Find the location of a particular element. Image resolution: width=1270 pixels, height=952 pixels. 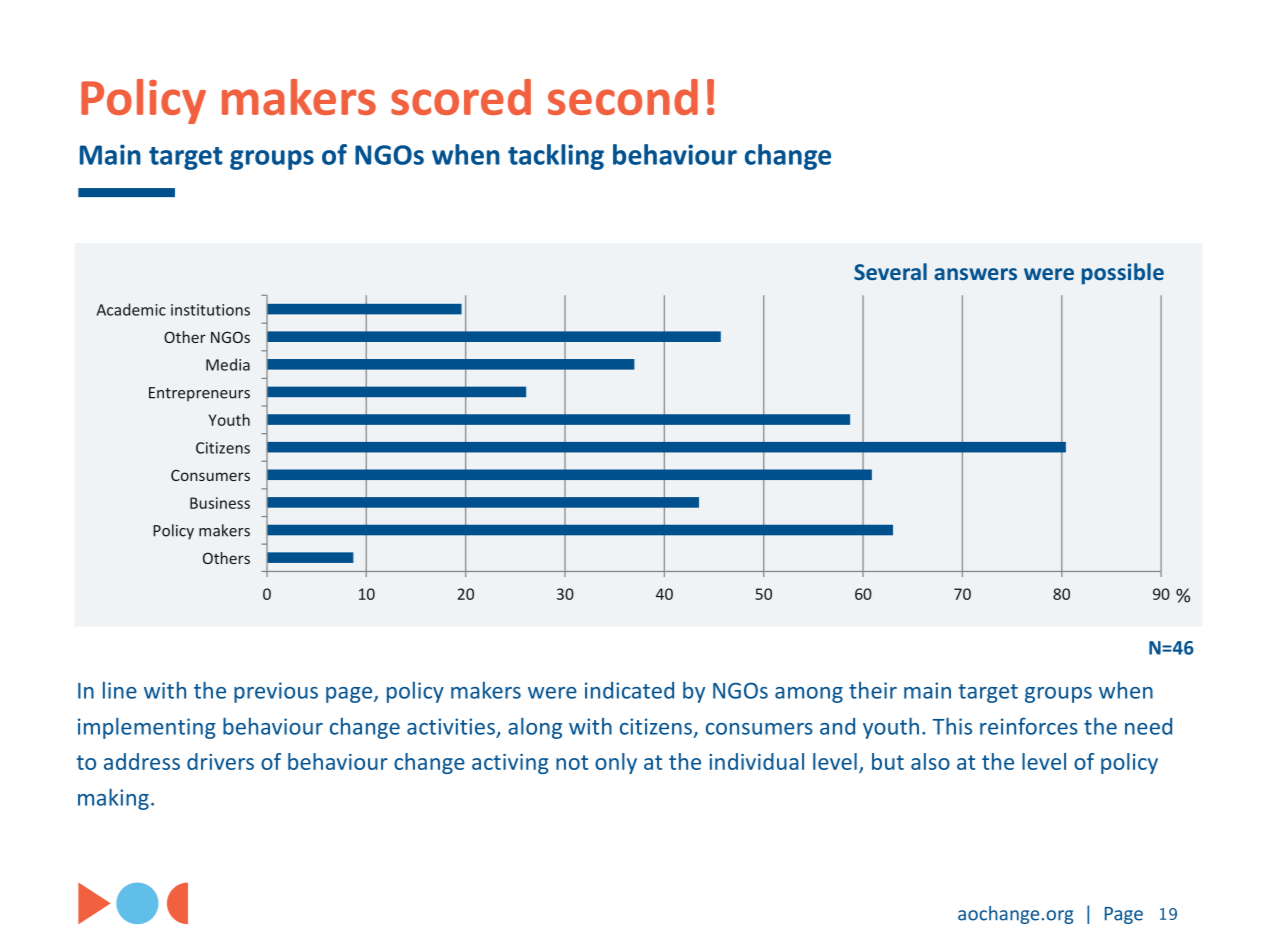

second is located at coordinates (623, 97).
